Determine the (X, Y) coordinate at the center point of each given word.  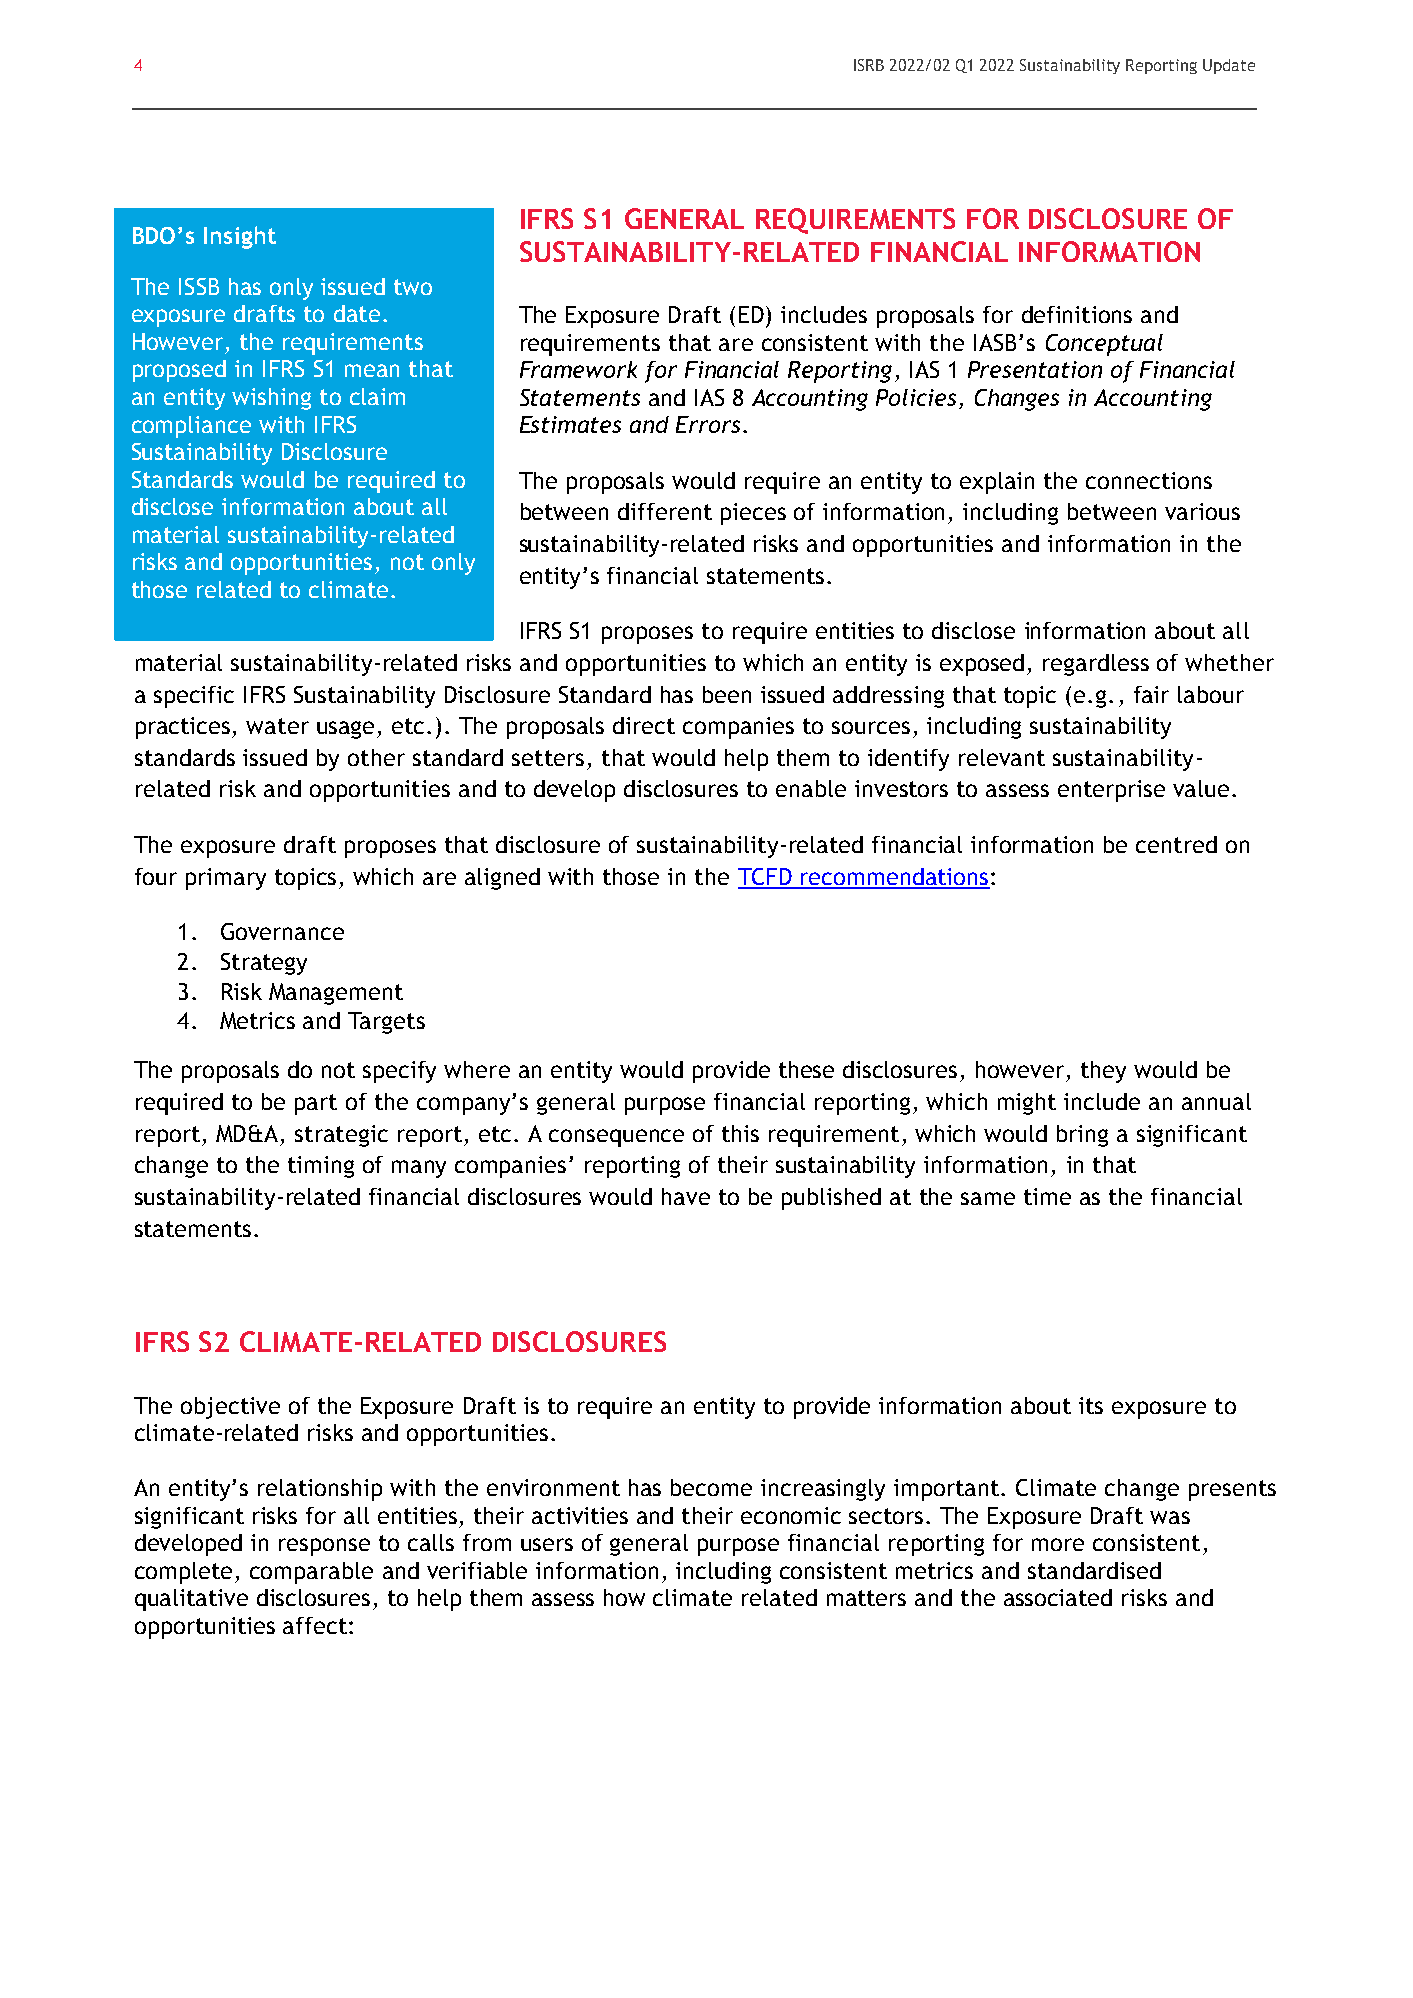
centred (1176, 844)
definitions (1077, 314)
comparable (311, 1573)
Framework (578, 369)
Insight (240, 237)
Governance (282, 931)
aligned (502, 879)
